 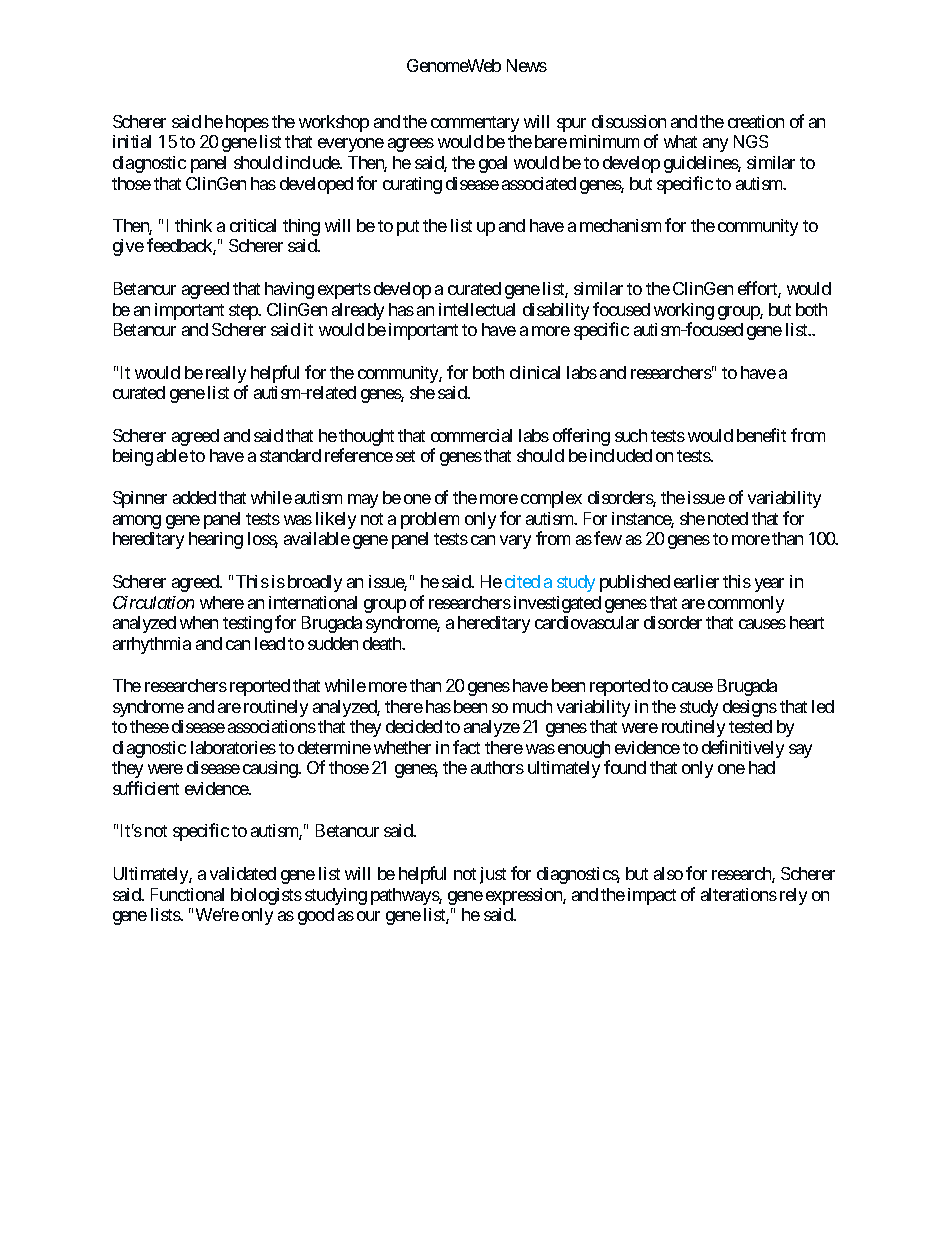 What do you see at coordinates (807, 622) in the page?
I see `heart` at bounding box center [807, 622].
